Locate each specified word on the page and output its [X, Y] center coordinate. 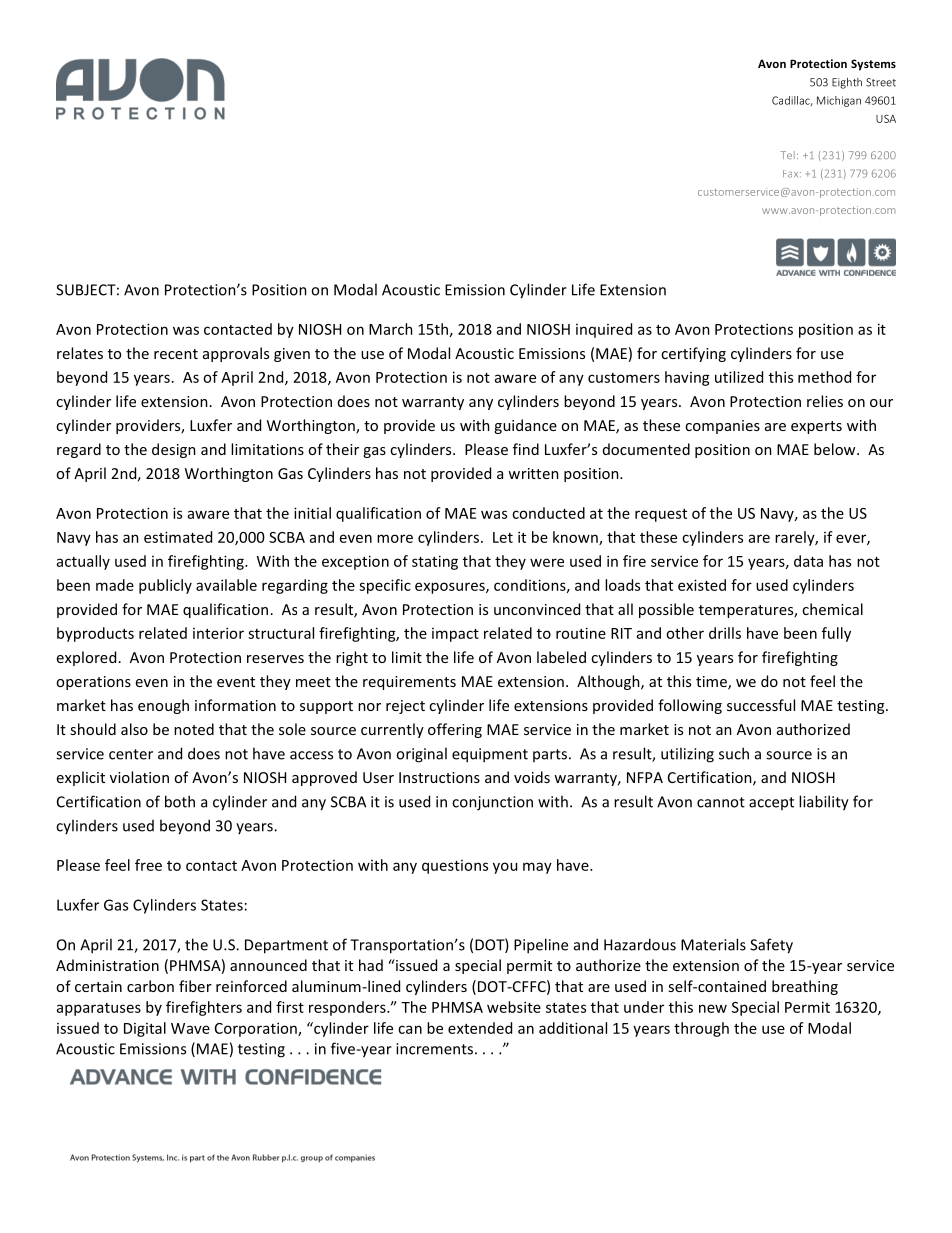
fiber [195, 986]
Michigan [839, 101]
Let [503, 537]
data [808, 561]
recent [176, 354]
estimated [178, 537]
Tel [787, 155]
